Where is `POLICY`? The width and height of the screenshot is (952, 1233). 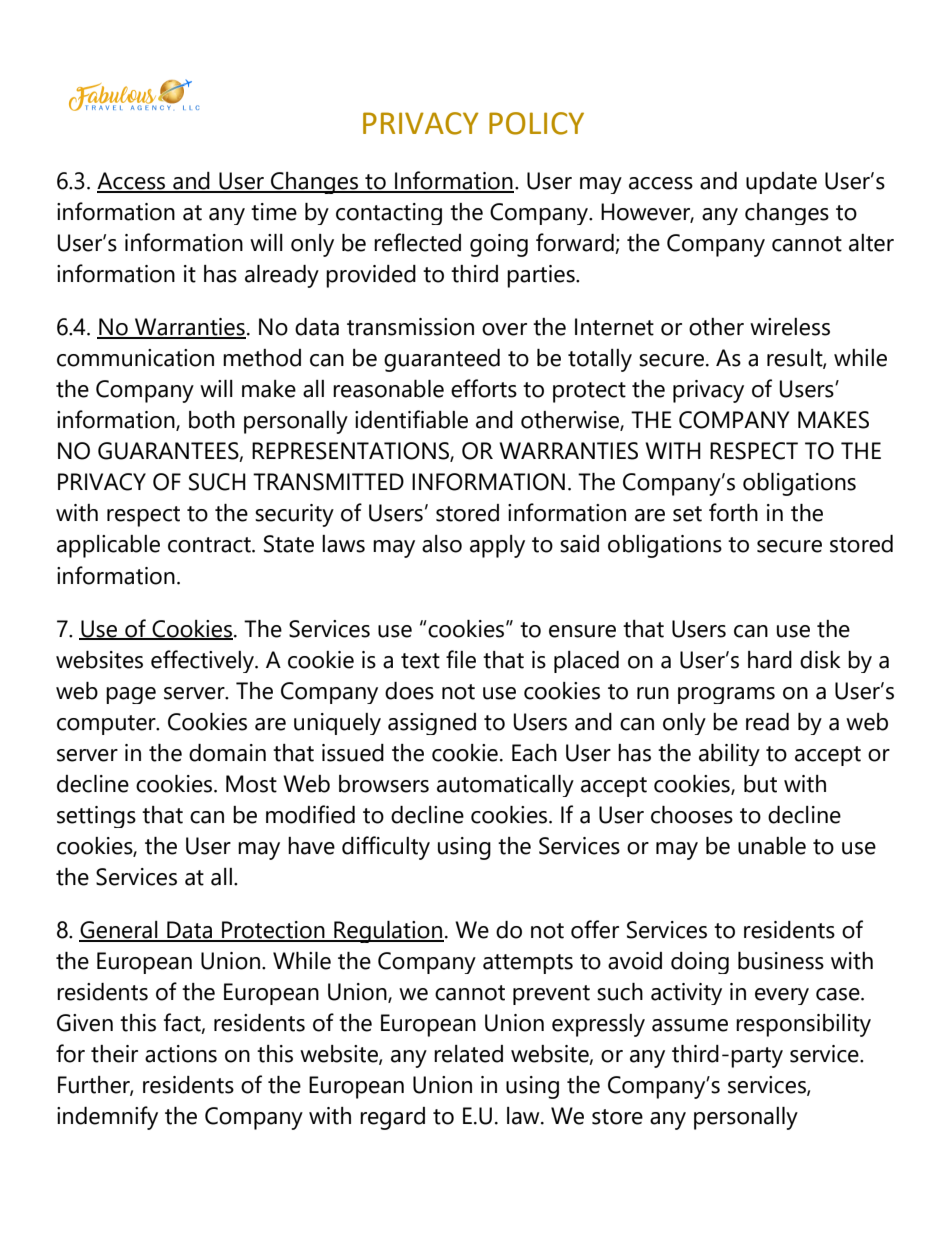
POLICY is located at coordinates (536, 123).
